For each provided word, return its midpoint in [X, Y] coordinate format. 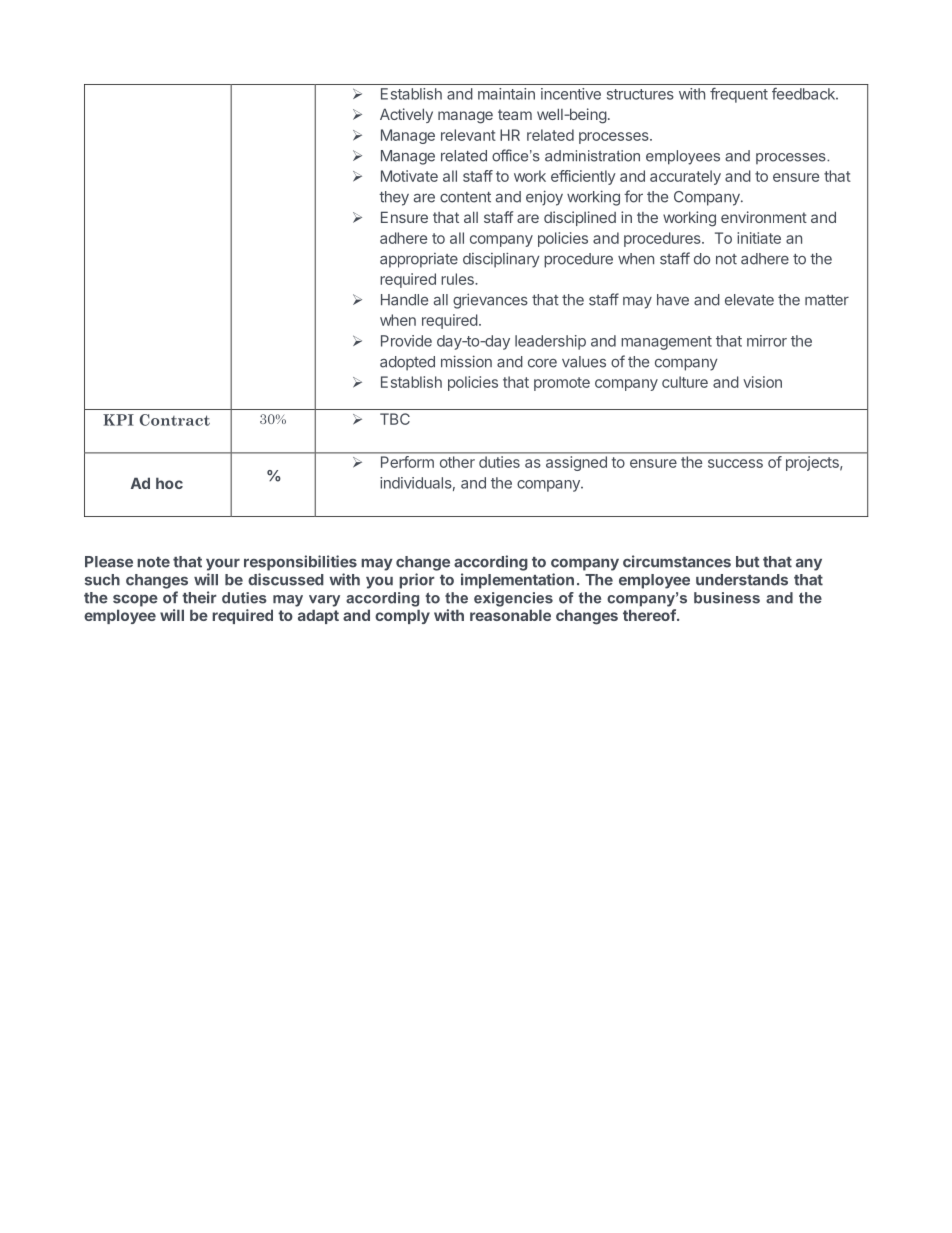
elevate [749, 300]
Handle [404, 300]
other [457, 462]
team [515, 114]
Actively [406, 115]
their [199, 597]
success [735, 463]
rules [458, 279]
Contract [175, 420]
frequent [739, 95]
